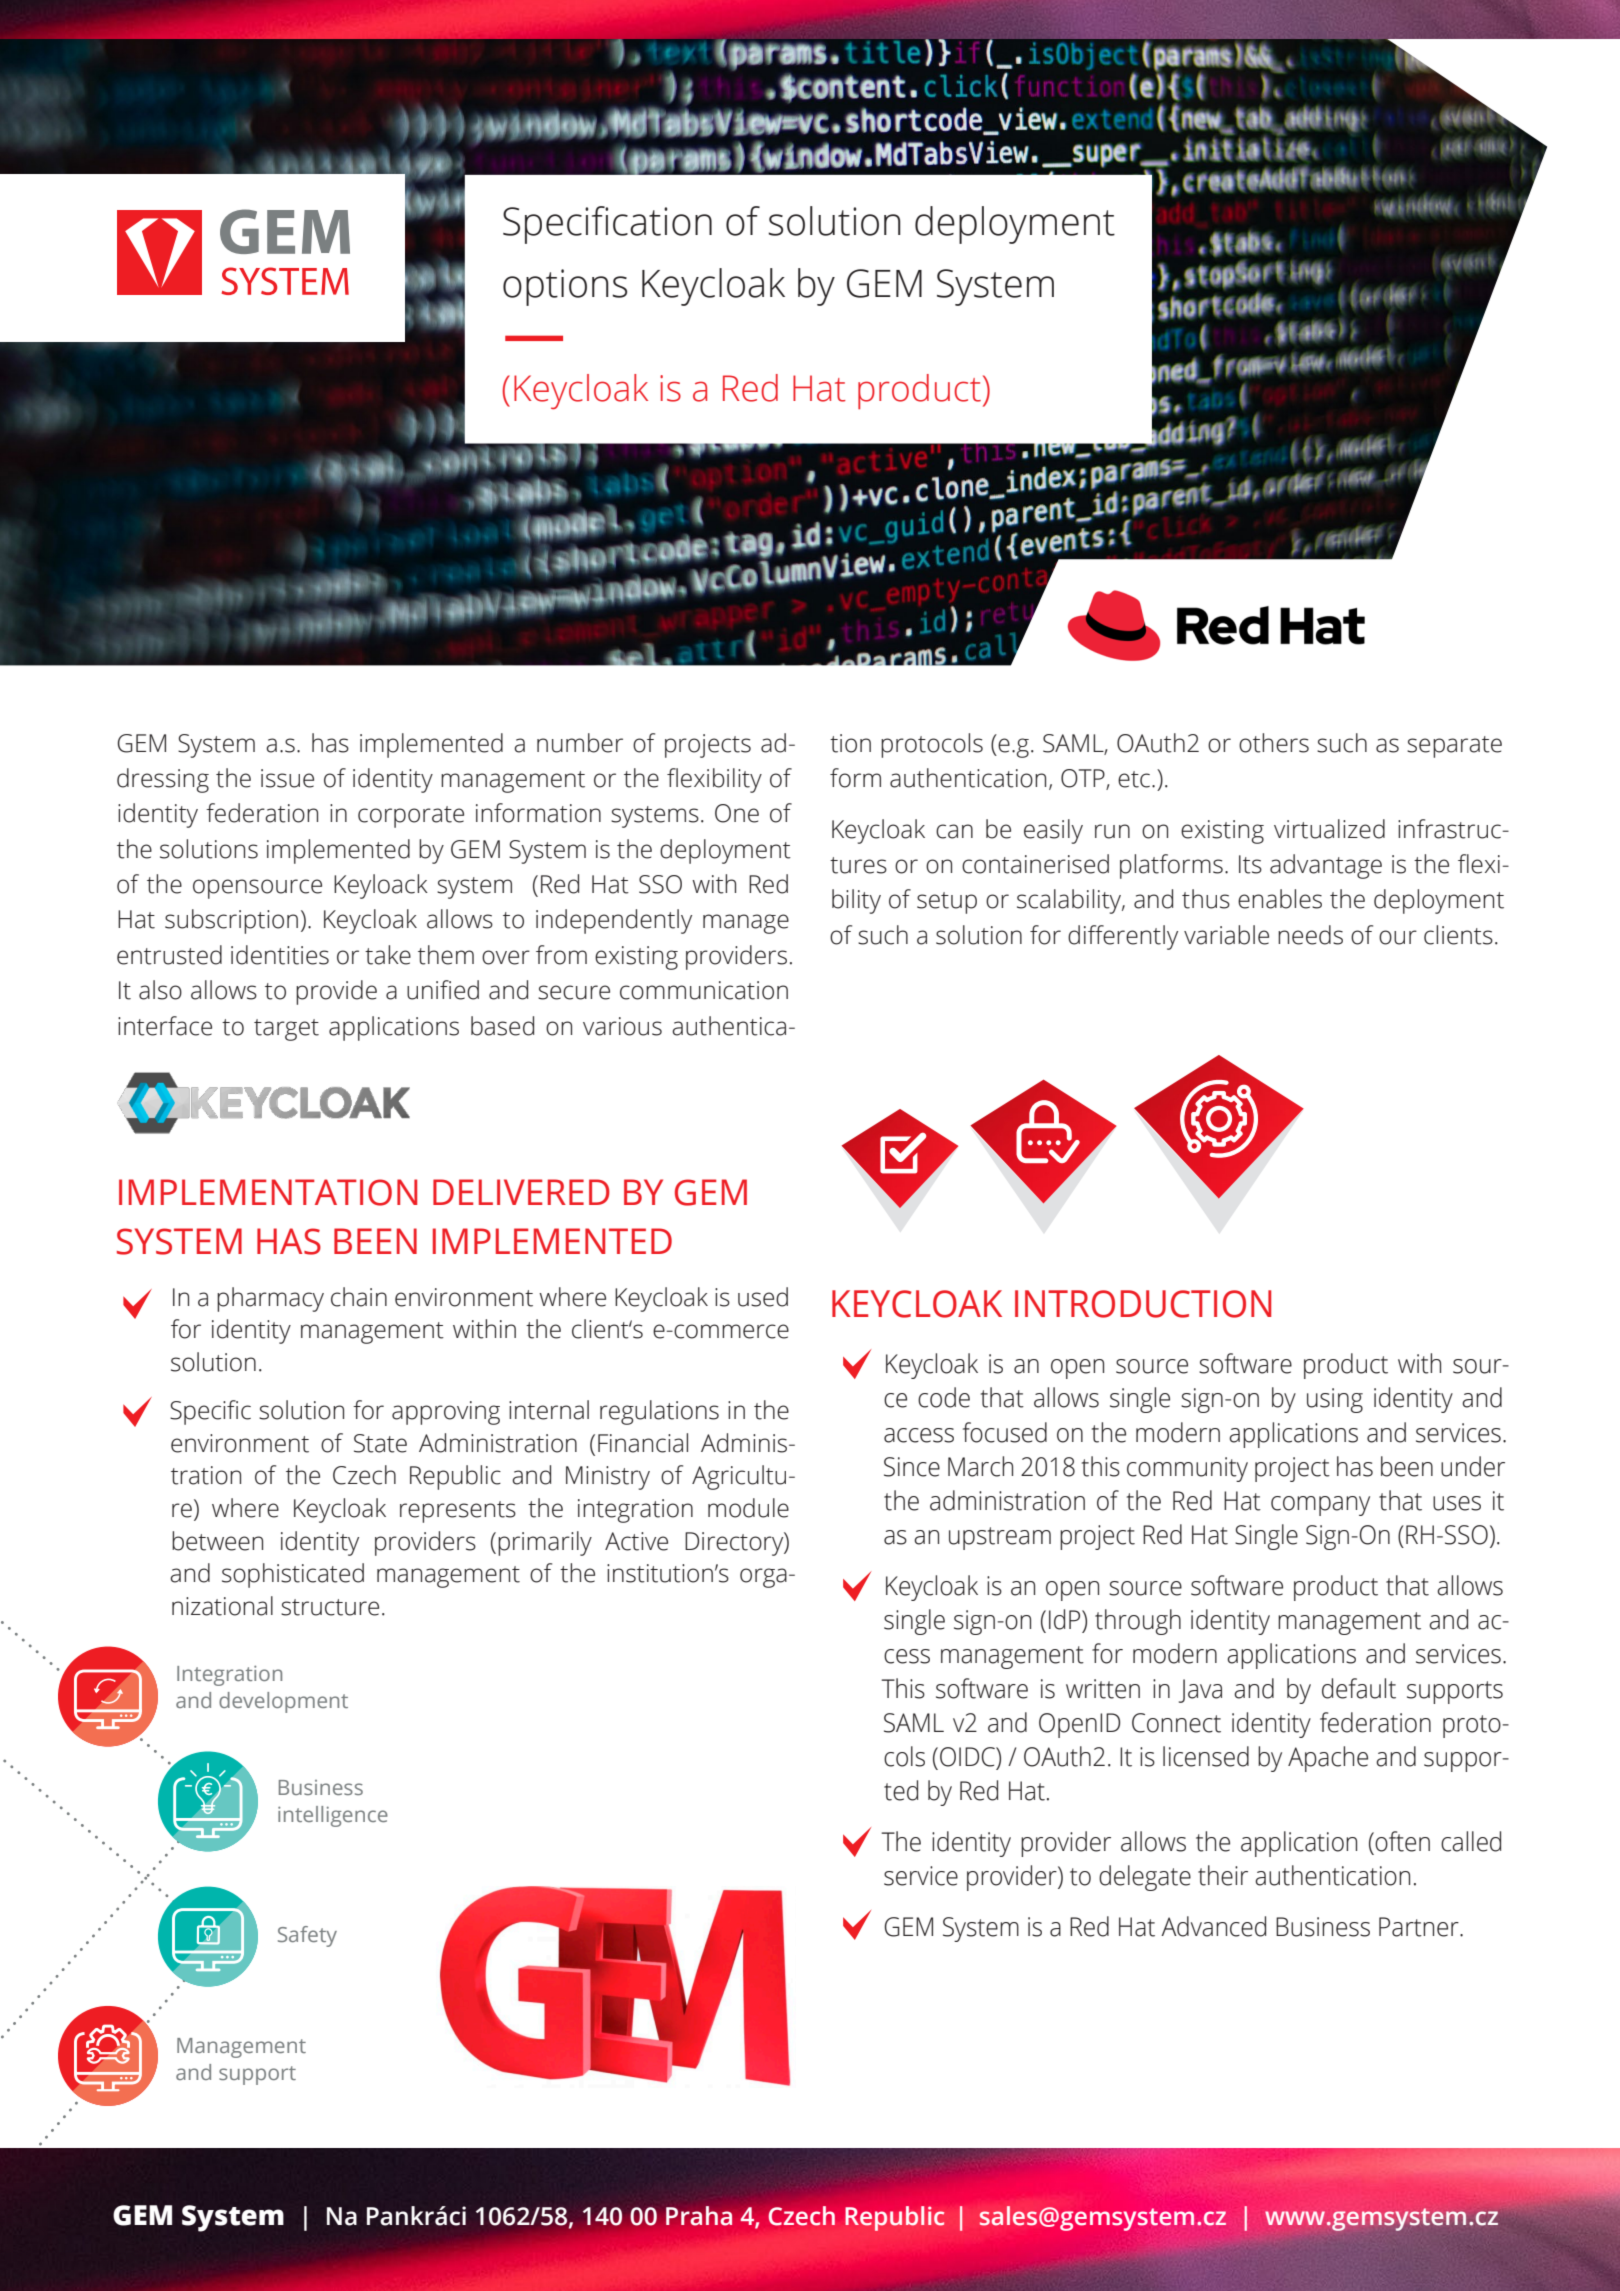  What do you see at coordinates (380, 1443) in the screenshot?
I see `State` at bounding box center [380, 1443].
